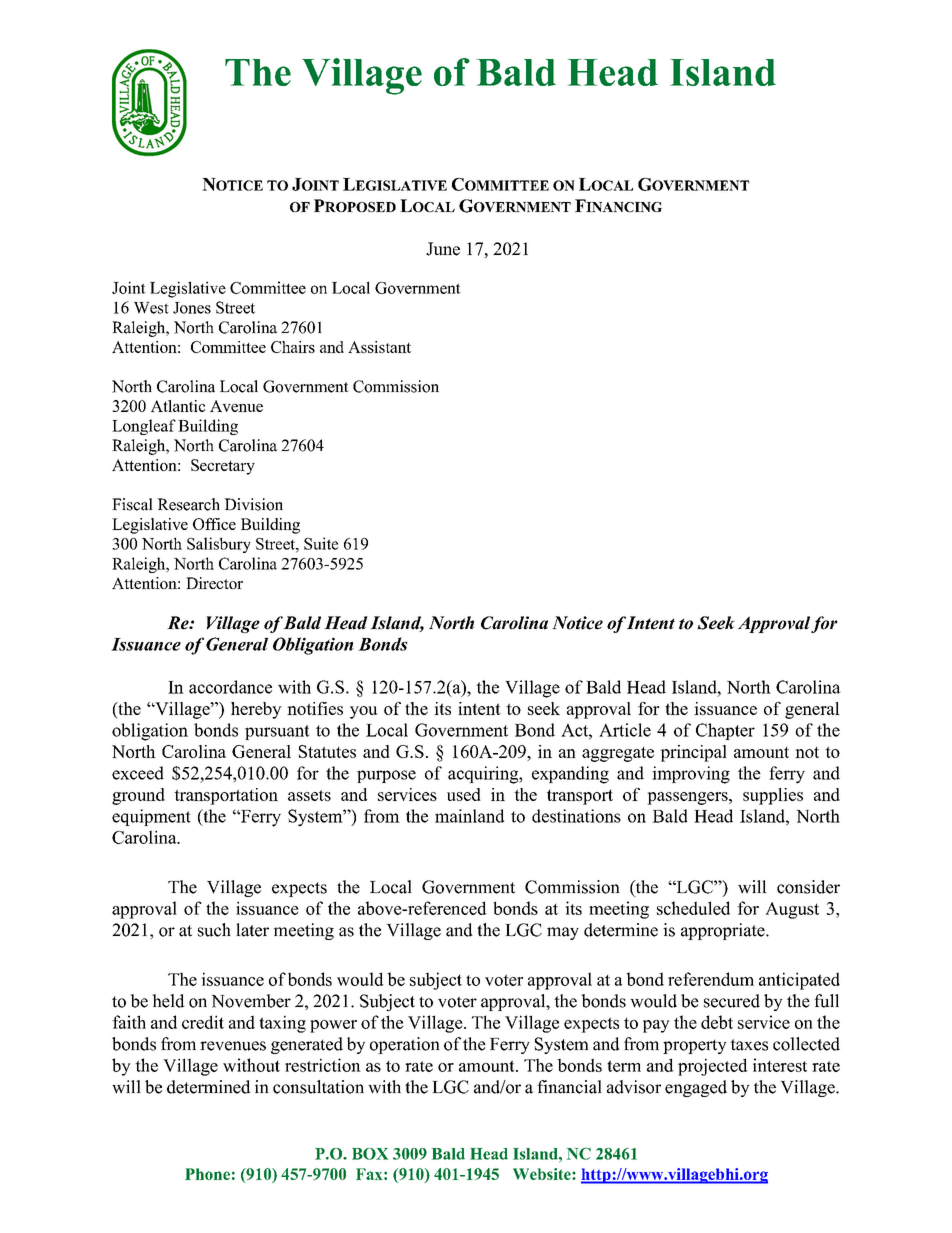 The image size is (952, 1233). Describe the element at coordinates (214, 583) in the page. I see `Director` at that location.
